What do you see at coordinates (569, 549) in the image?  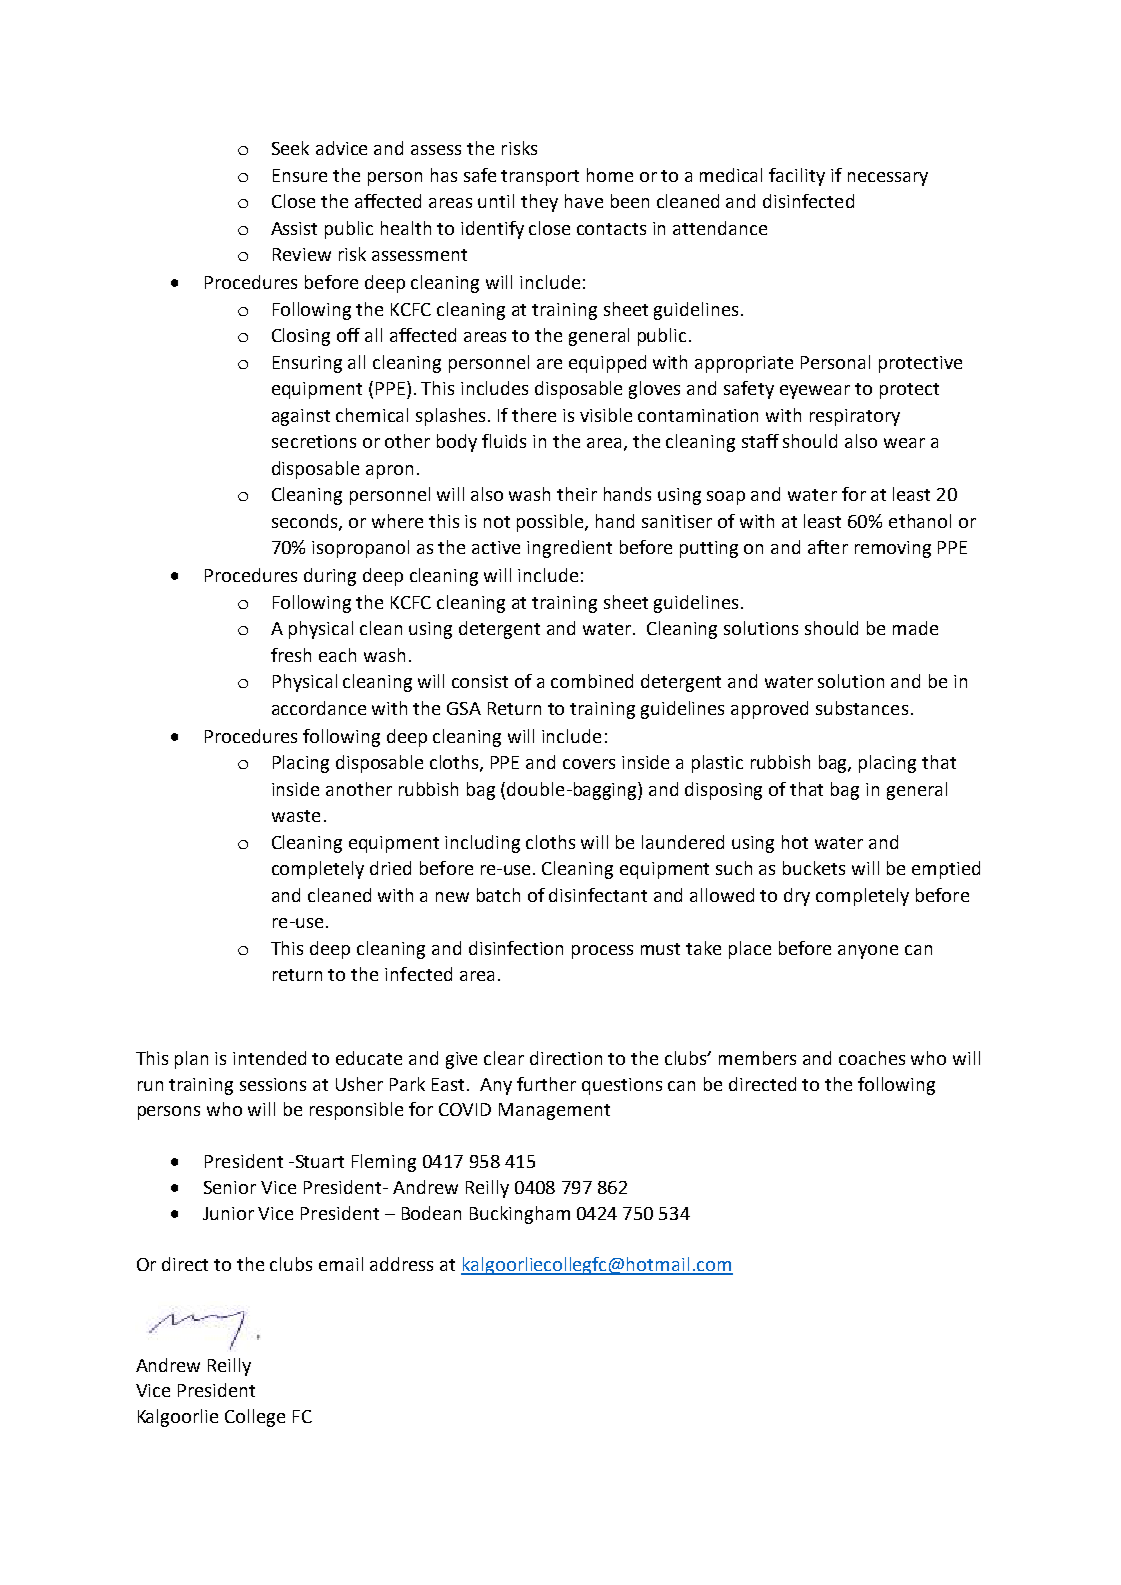 I see `ingredient` at bounding box center [569, 549].
